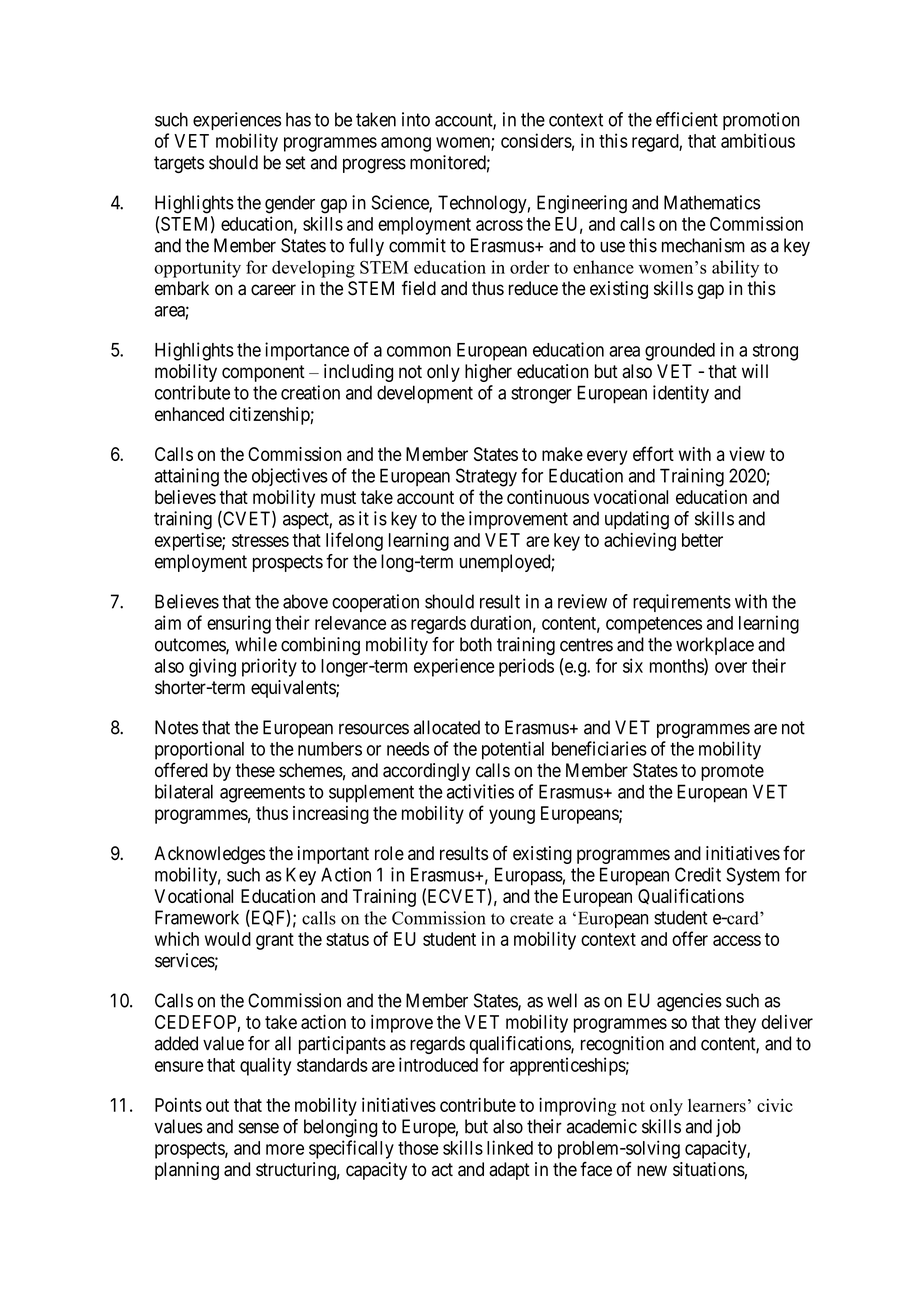 This page has height=1308, width=924. What do you see at coordinates (510, 1147) in the page?
I see `linked` at bounding box center [510, 1147].
